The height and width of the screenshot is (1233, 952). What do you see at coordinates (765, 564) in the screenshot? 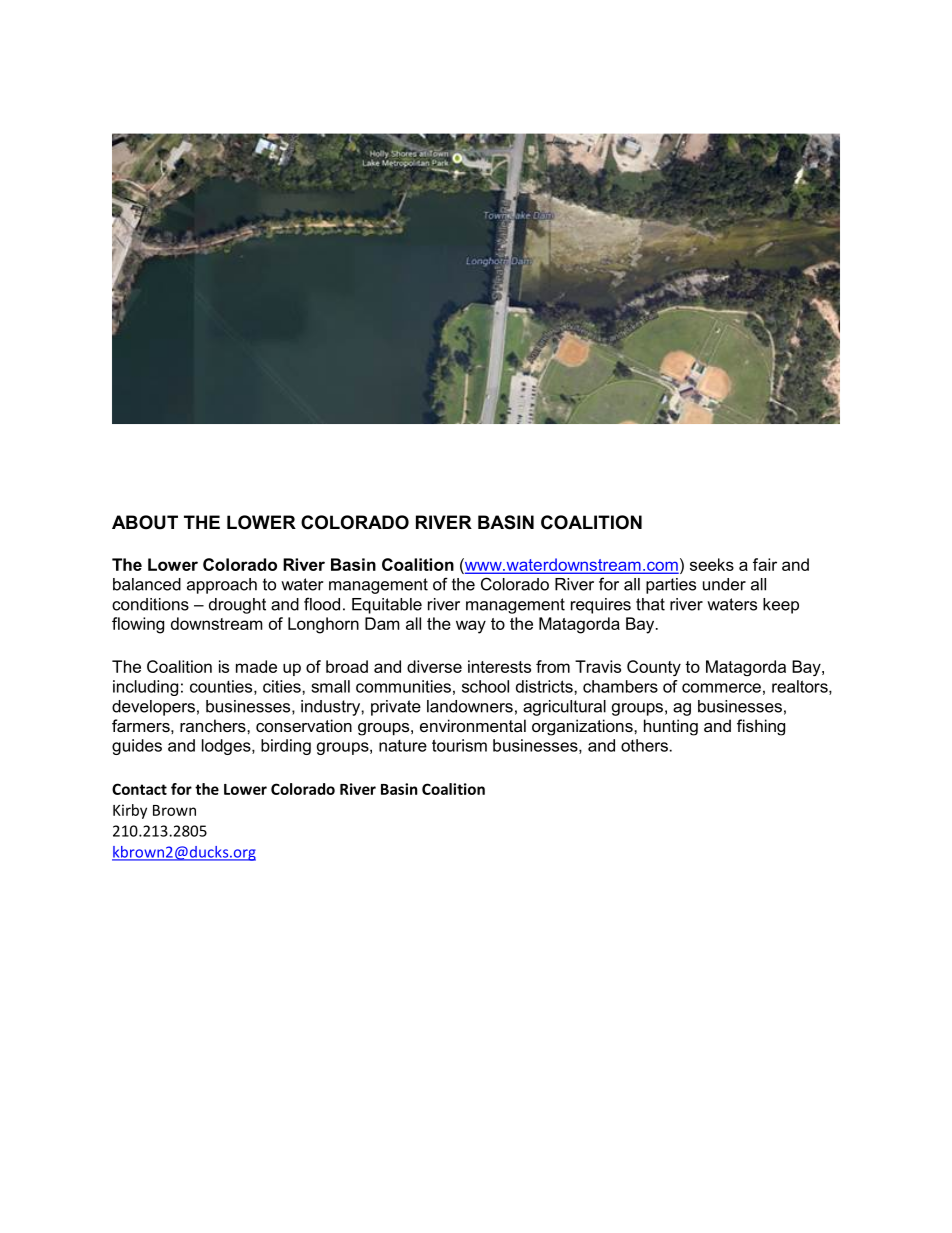
I see `fair` at bounding box center [765, 564].
